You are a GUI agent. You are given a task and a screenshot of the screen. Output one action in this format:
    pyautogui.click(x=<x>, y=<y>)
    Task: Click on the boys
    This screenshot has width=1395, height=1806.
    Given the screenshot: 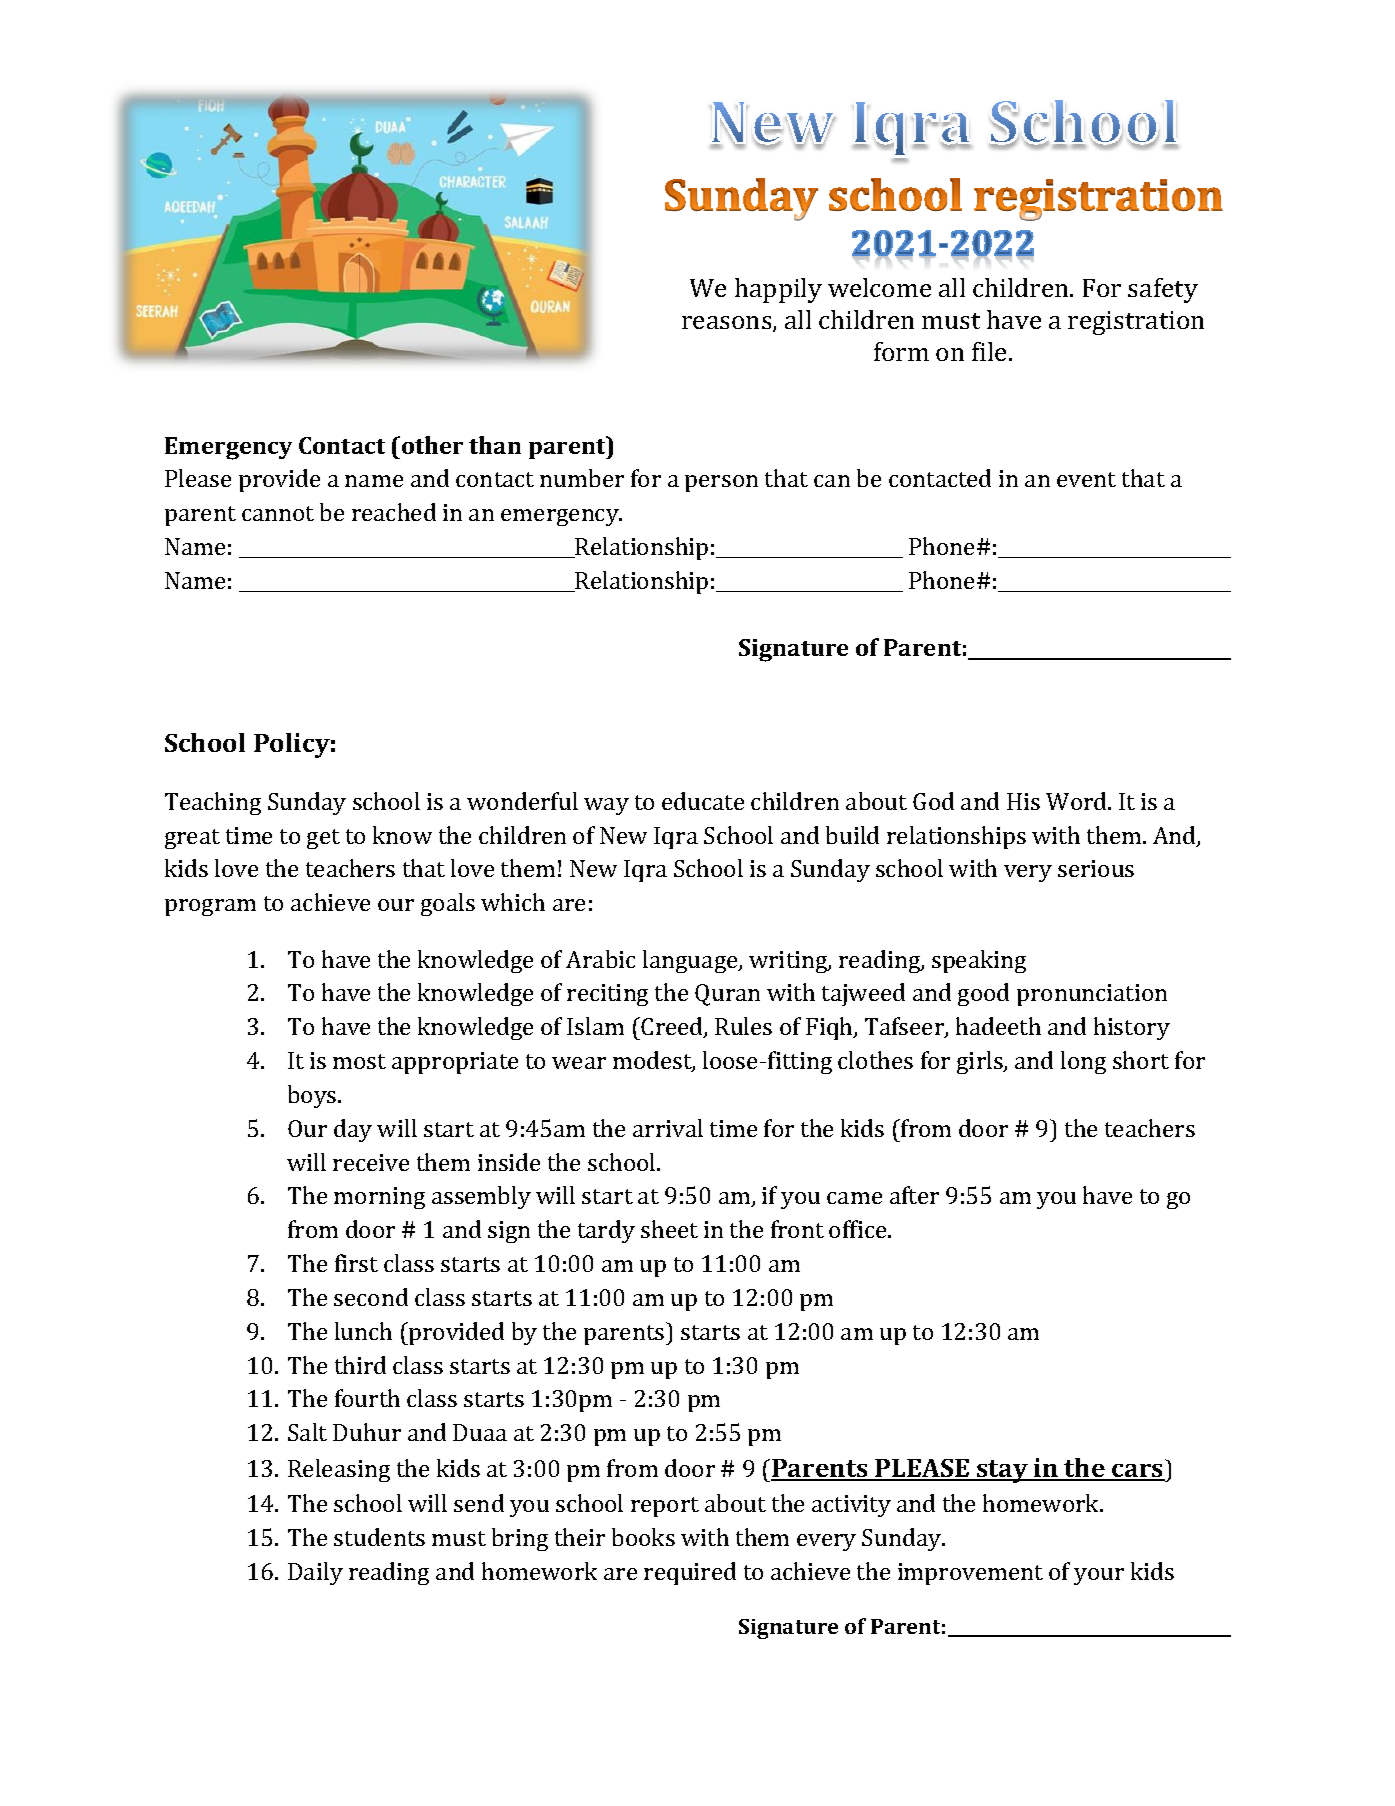 What is the action you would take?
    pyautogui.click(x=313, y=1096)
